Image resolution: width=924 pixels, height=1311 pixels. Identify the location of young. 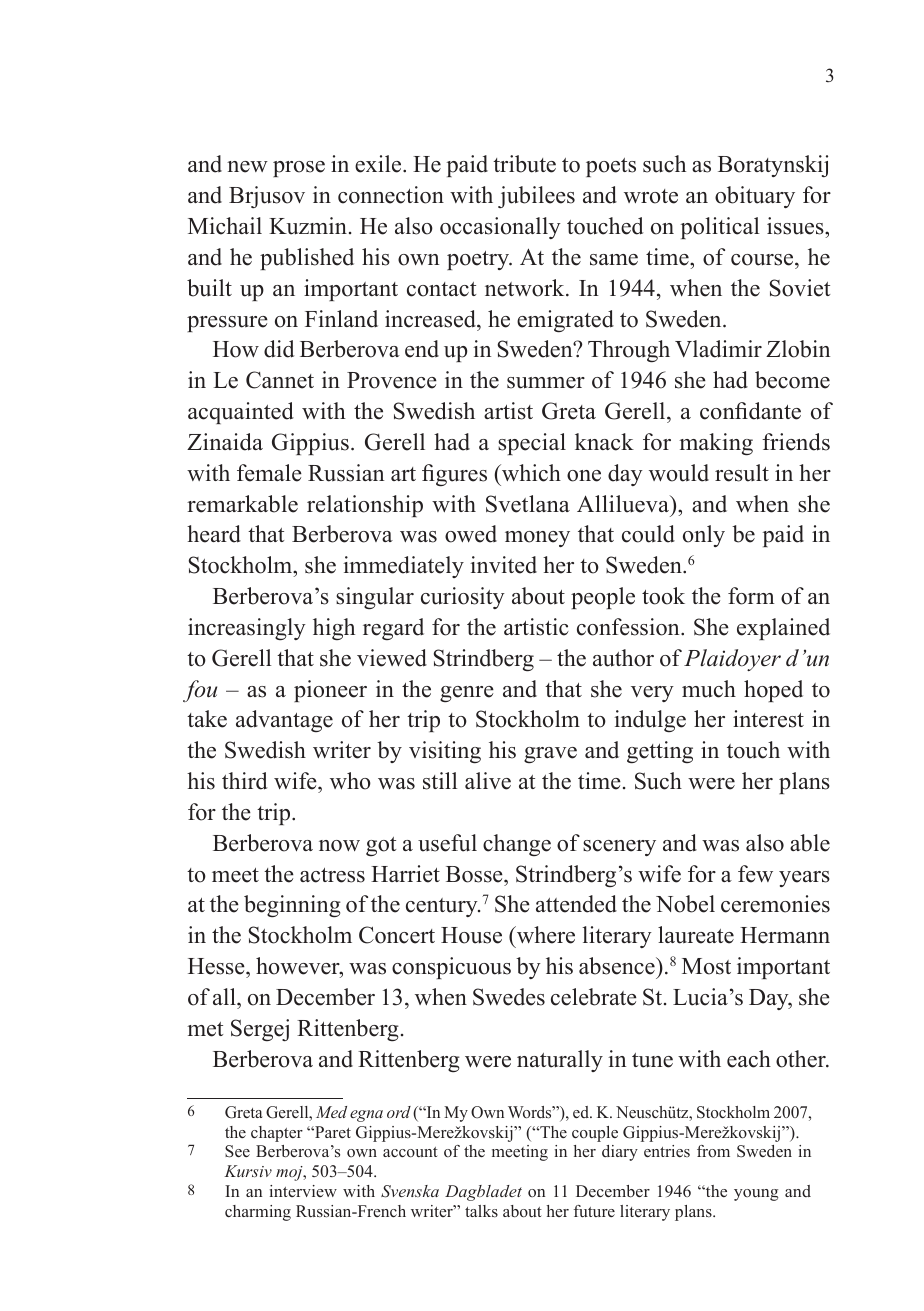
(756, 1195).
